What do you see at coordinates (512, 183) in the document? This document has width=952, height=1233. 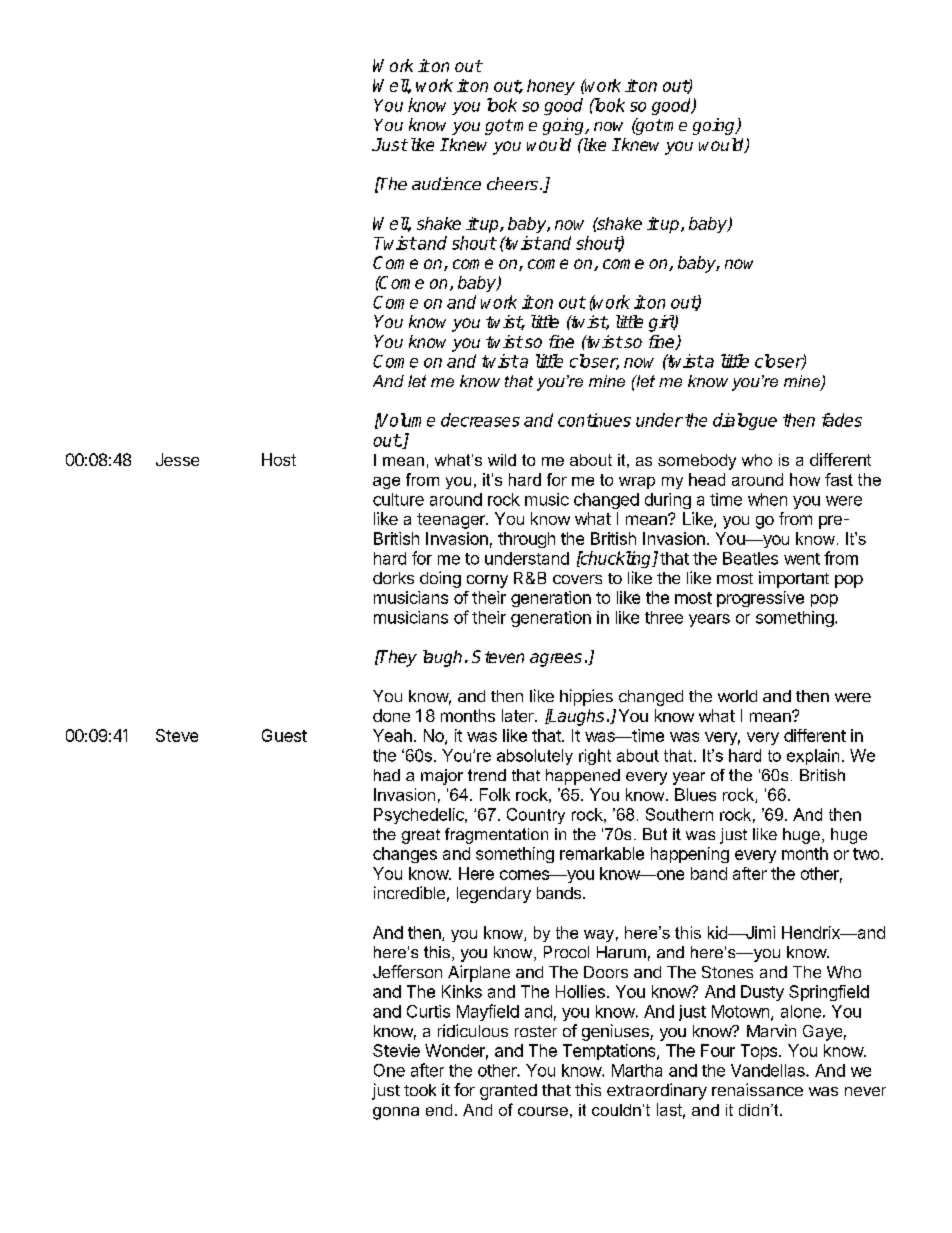 I see `cheers` at bounding box center [512, 183].
